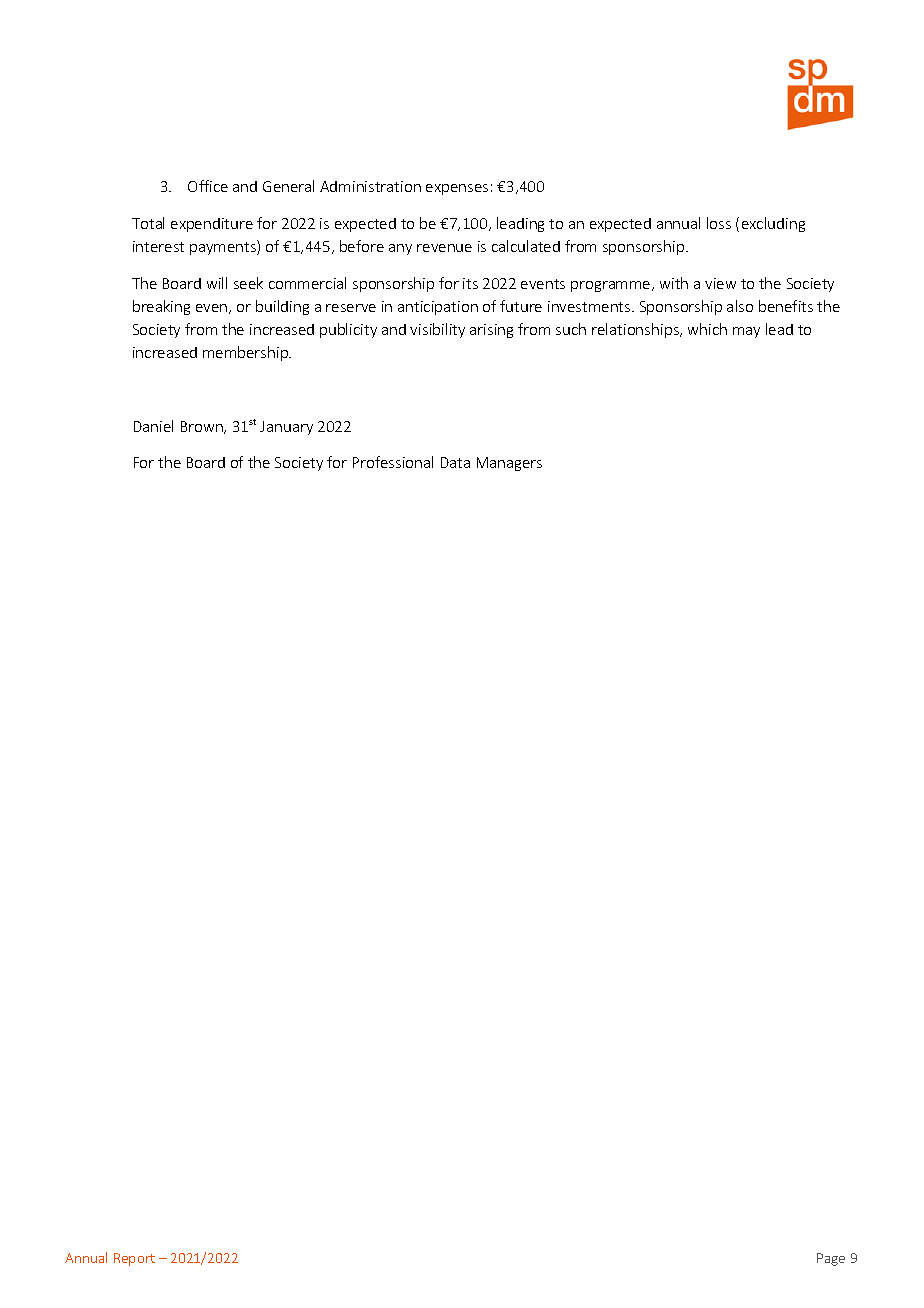 This screenshot has width=924, height=1308. Describe the element at coordinates (773, 224) in the screenshot. I see `excluding` at that location.
